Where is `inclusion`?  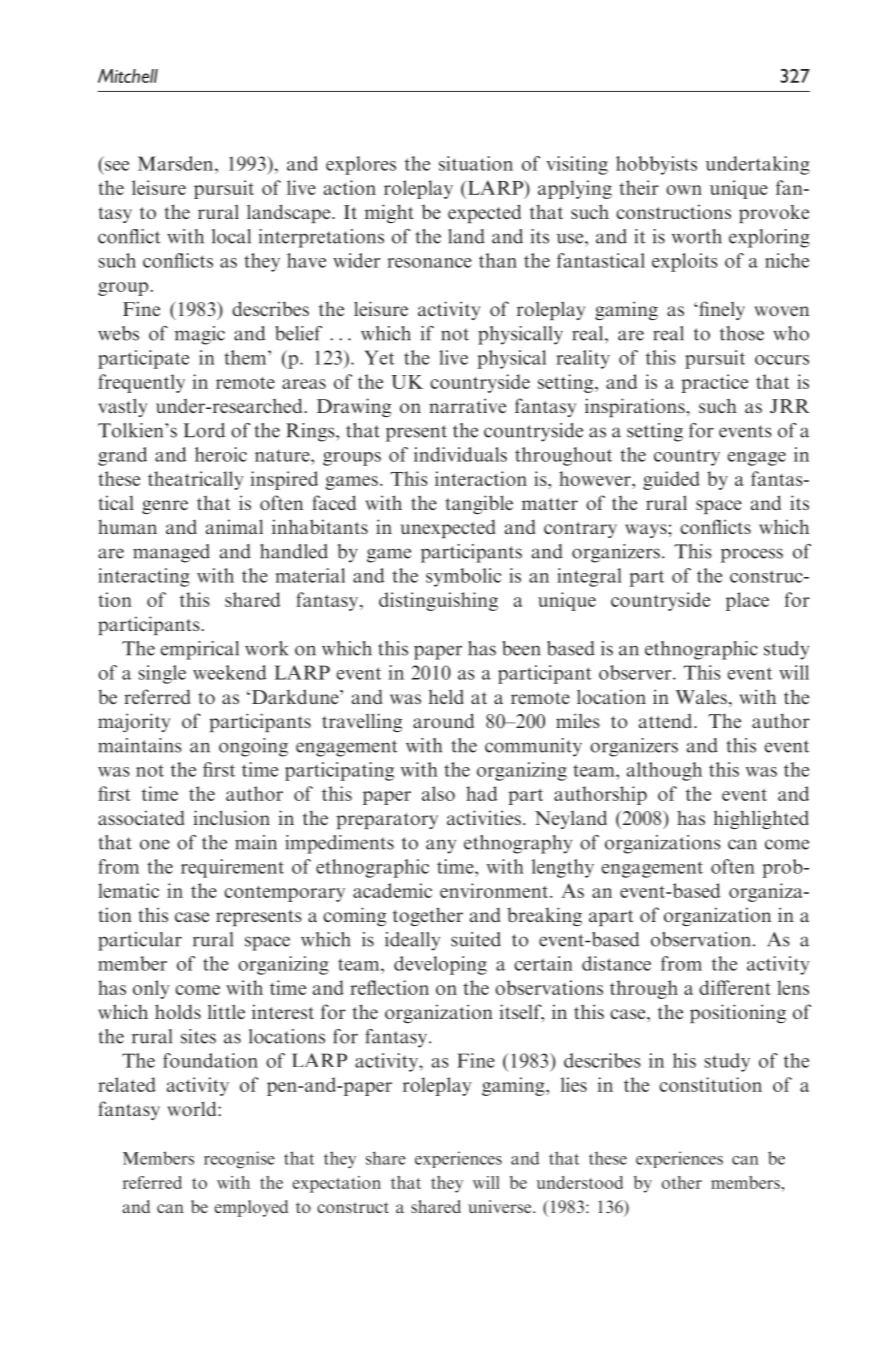 inclusion is located at coordinates (232, 817).
